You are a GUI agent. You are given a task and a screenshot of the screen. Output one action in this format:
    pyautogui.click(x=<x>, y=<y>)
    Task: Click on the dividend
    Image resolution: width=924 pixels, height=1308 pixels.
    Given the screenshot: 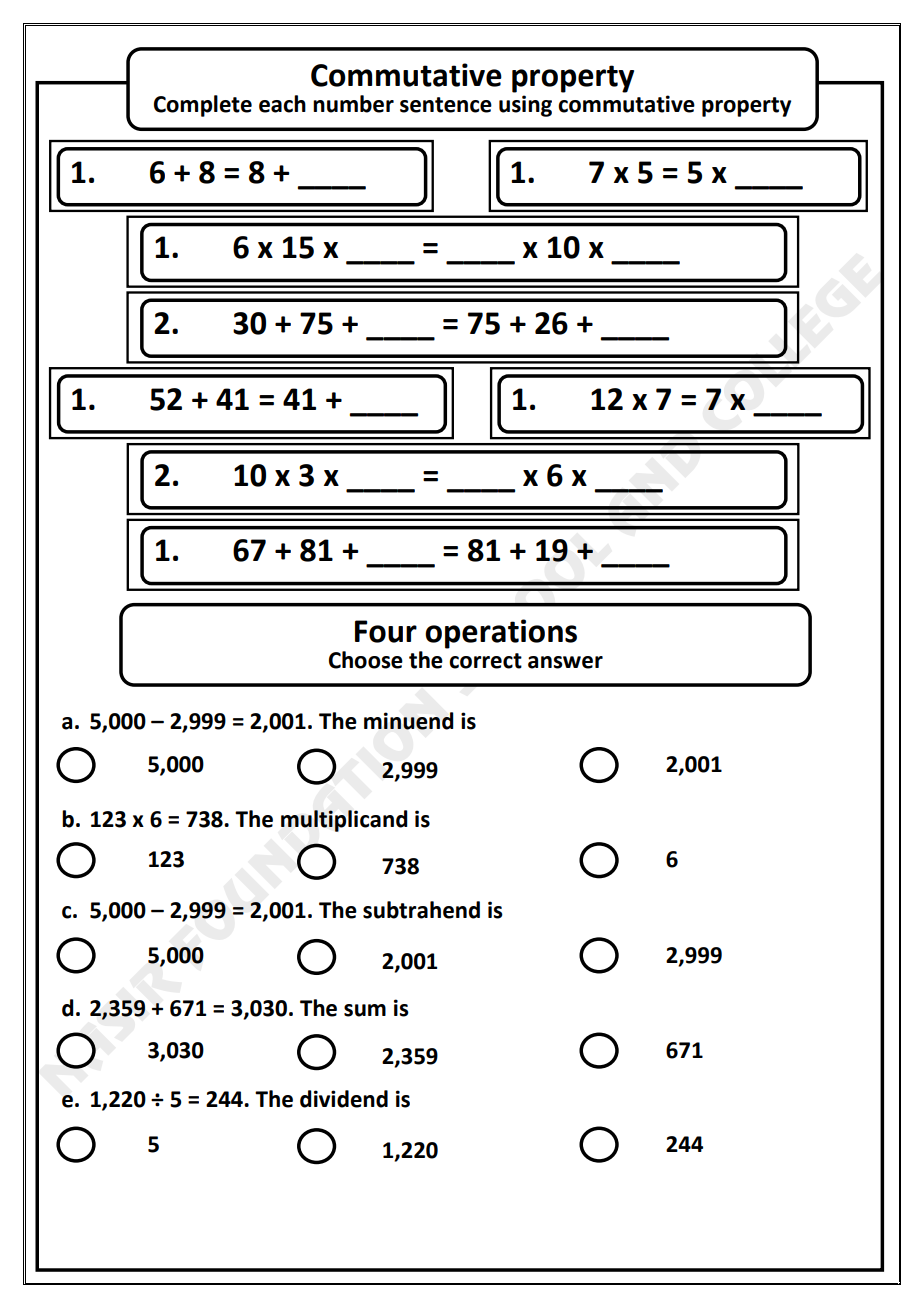 What is the action you would take?
    pyautogui.click(x=344, y=1099)
